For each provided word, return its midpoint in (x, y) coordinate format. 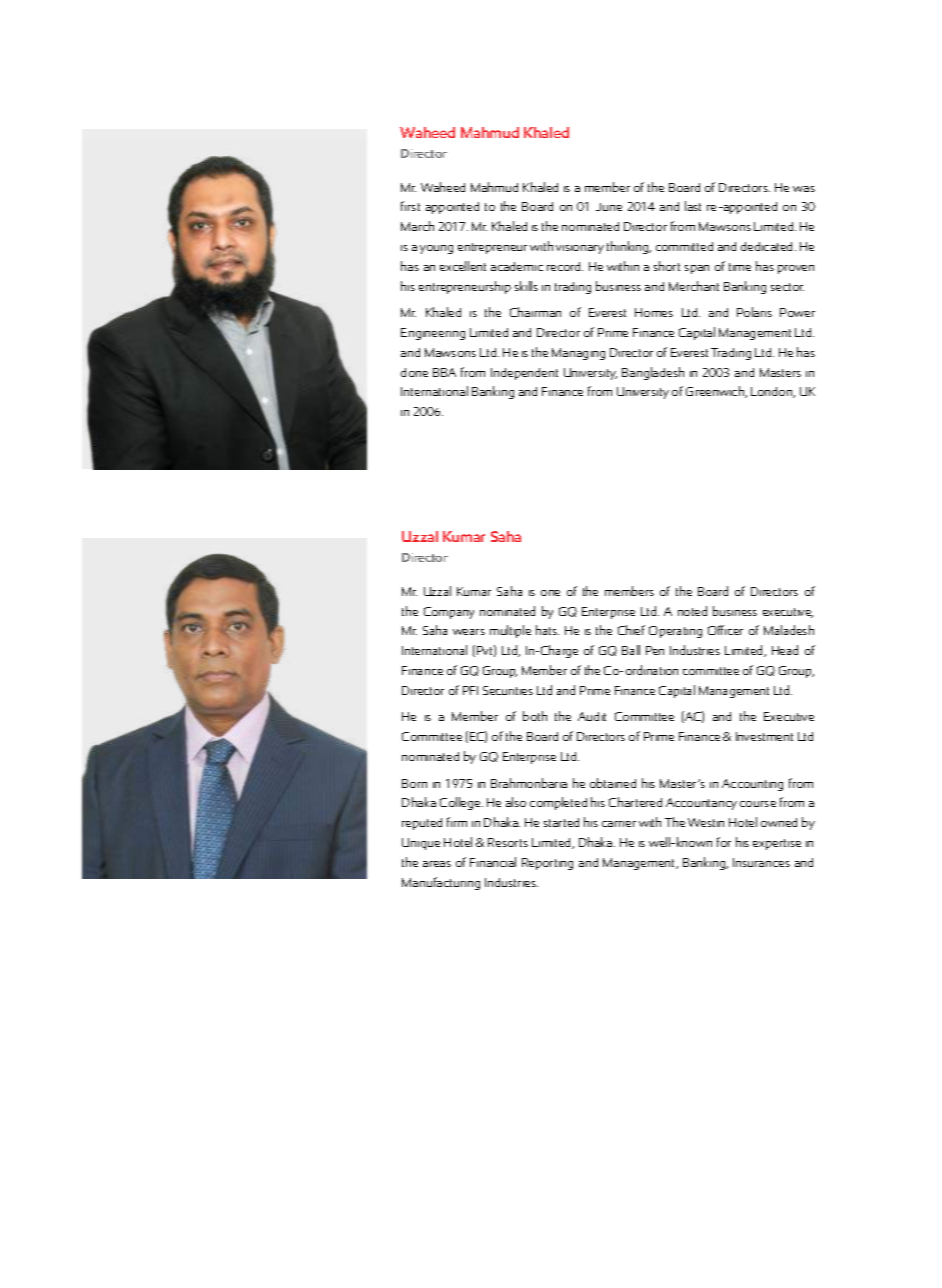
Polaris (754, 312)
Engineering (433, 334)
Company (449, 613)
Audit (592, 716)
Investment (764, 736)
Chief (631, 630)
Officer (725, 630)
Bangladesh (653, 373)
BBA (444, 372)
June (609, 207)
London (773, 392)
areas (437, 864)
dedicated (766, 246)
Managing (578, 354)
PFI (470, 690)
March (417, 226)
